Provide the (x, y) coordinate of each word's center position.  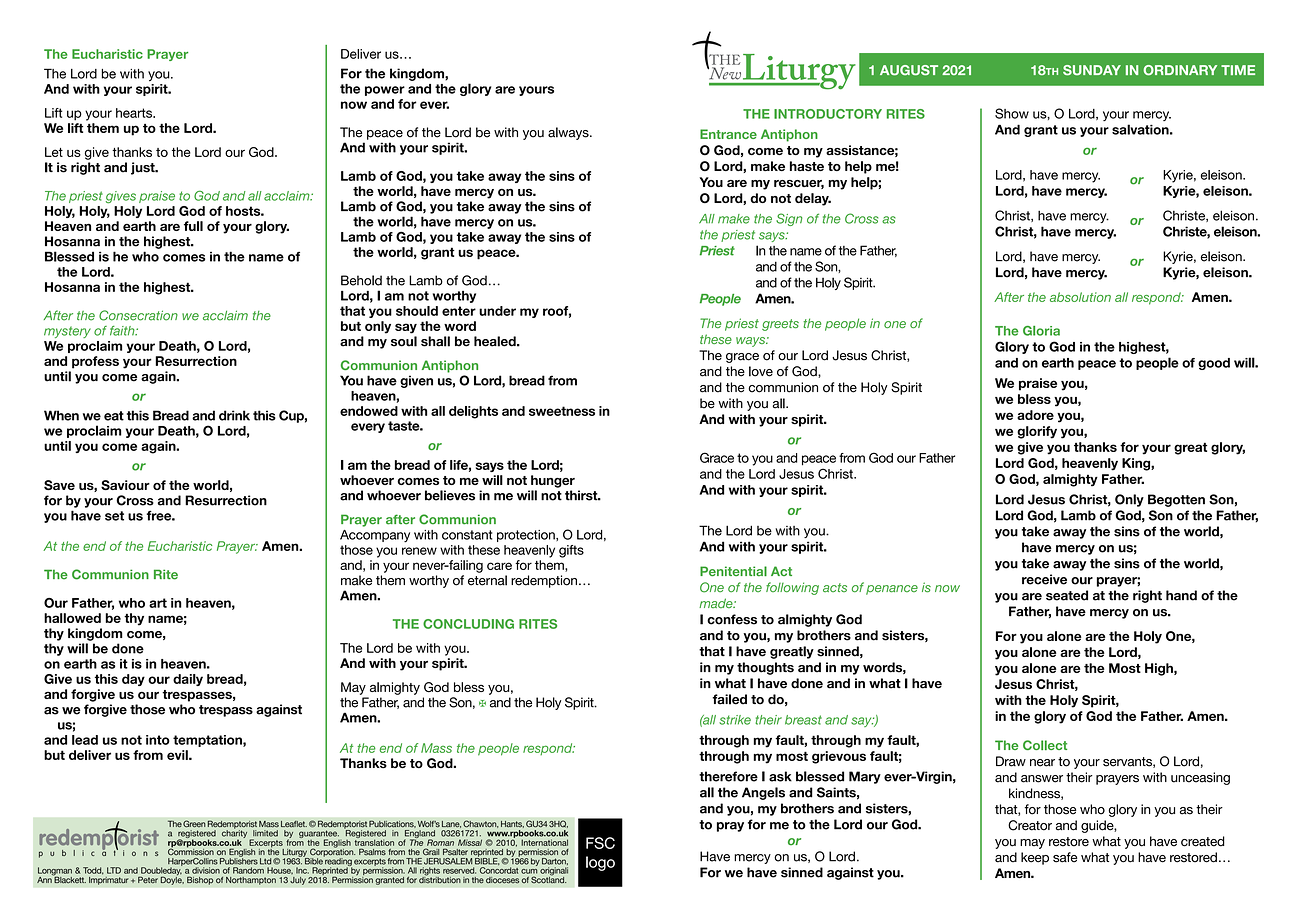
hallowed (72, 618)
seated (1067, 595)
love (761, 371)
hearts (135, 113)
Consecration (138, 315)
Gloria (1041, 331)
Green (194, 824)
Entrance (728, 134)
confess (732, 619)
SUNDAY (1092, 70)
